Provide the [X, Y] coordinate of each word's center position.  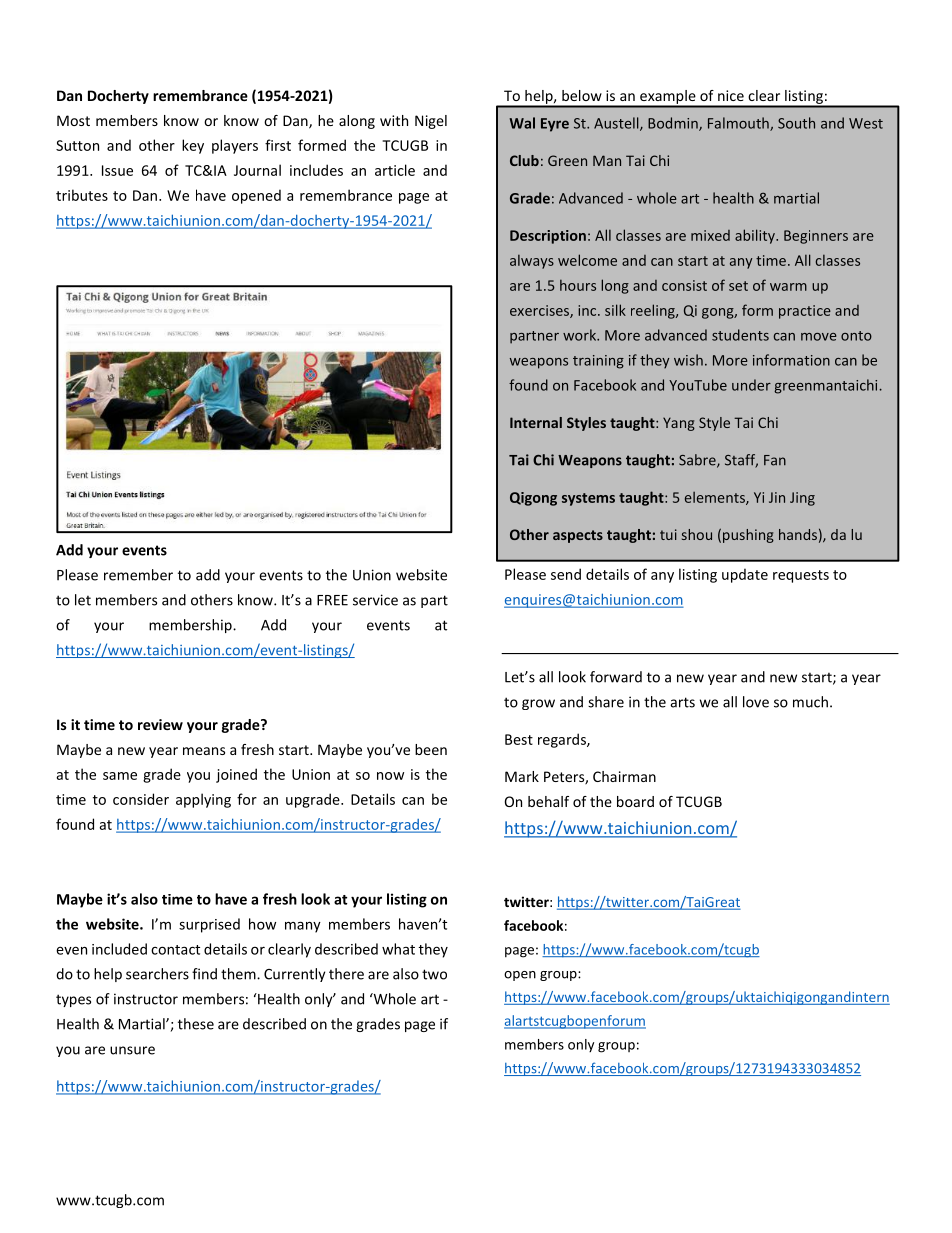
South [796, 123]
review [160, 724]
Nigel [431, 122]
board [635, 801]
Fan [775, 460]
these [196, 1024]
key [193, 146]
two [434, 974]
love [756, 702]
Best [519, 739]
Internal [536, 422]
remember [138, 575]
